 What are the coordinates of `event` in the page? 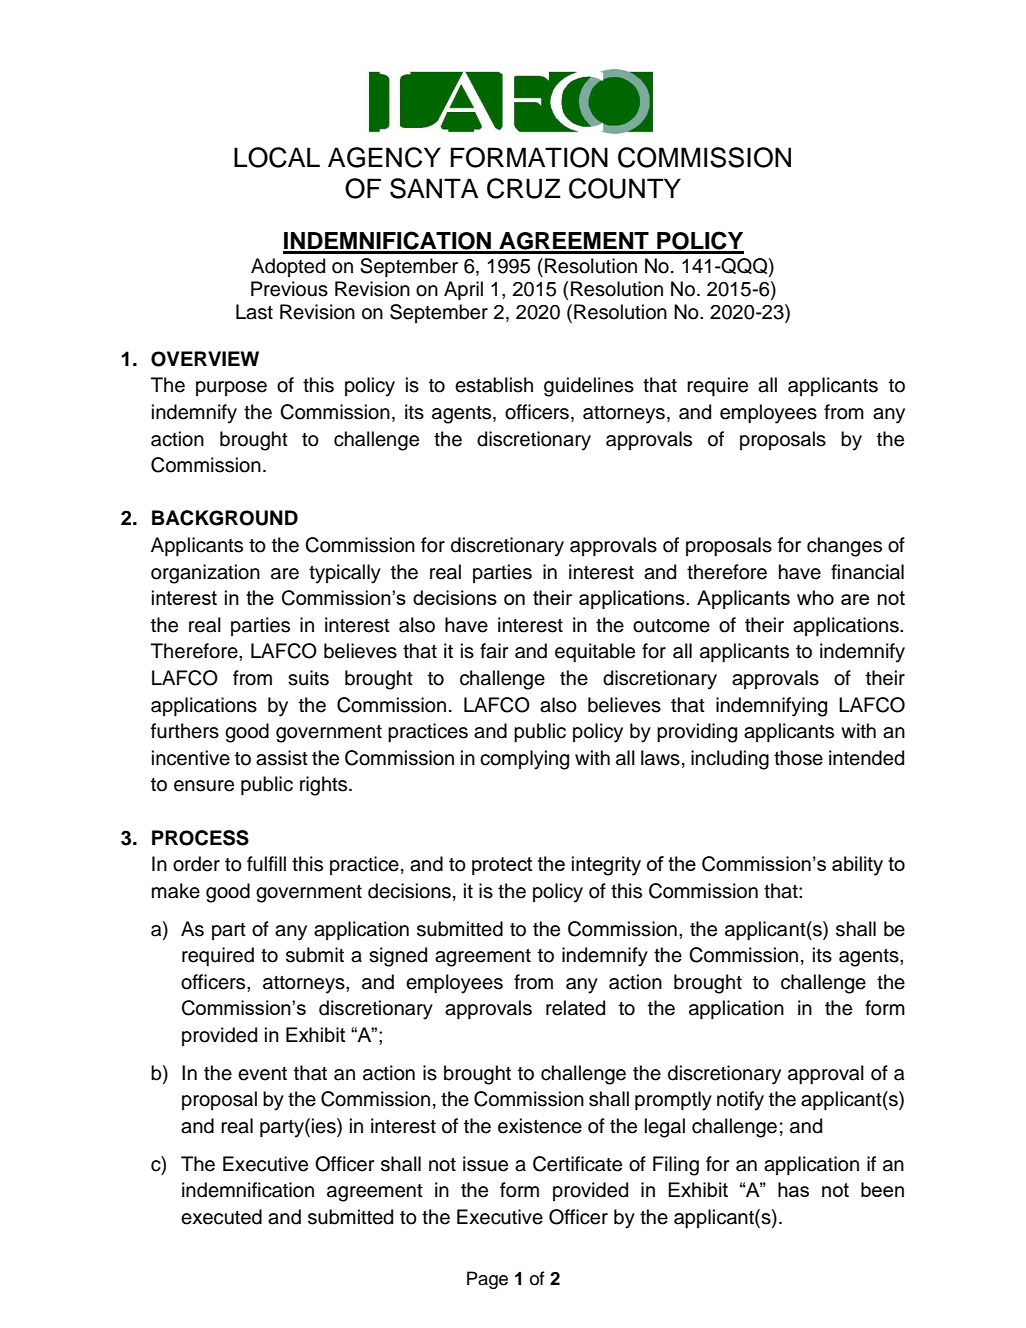 It's located at (262, 1074).
